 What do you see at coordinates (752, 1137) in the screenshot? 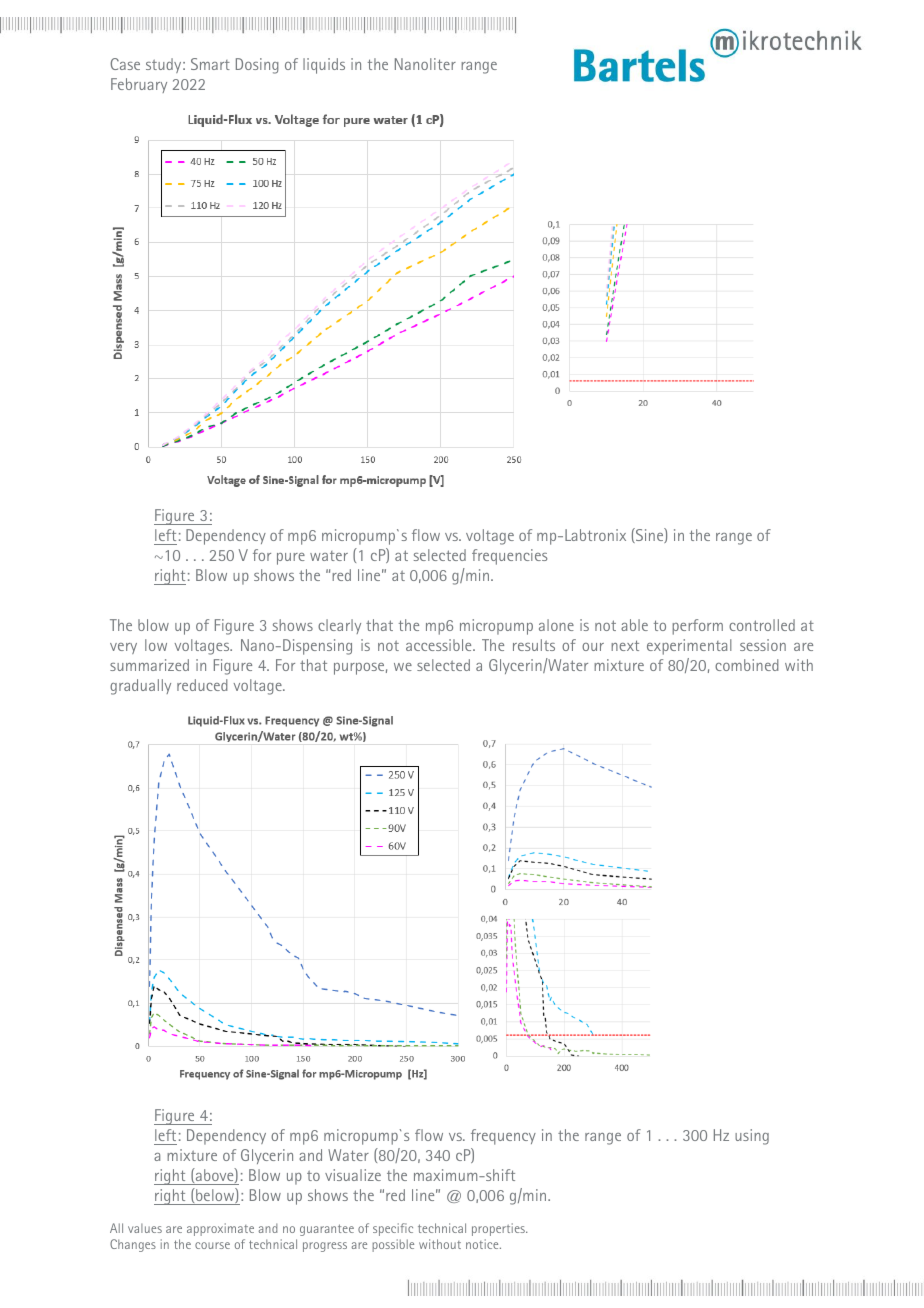
I see `using` at bounding box center [752, 1137].
